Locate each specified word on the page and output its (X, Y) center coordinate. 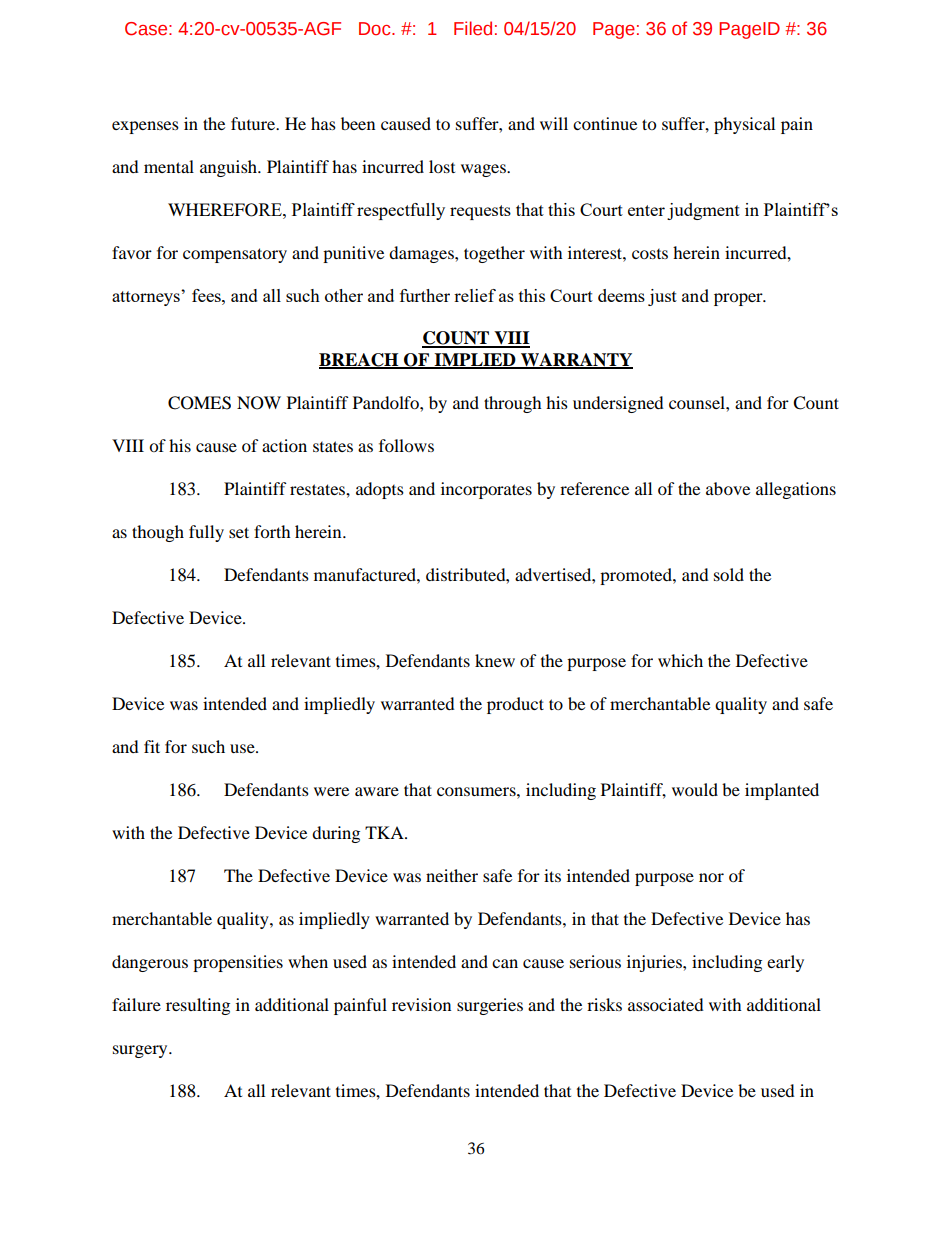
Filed (473, 28)
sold (729, 574)
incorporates (486, 490)
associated (666, 1004)
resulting (198, 1006)
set (239, 532)
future (254, 123)
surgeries (490, 1006)
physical (744, 125)
